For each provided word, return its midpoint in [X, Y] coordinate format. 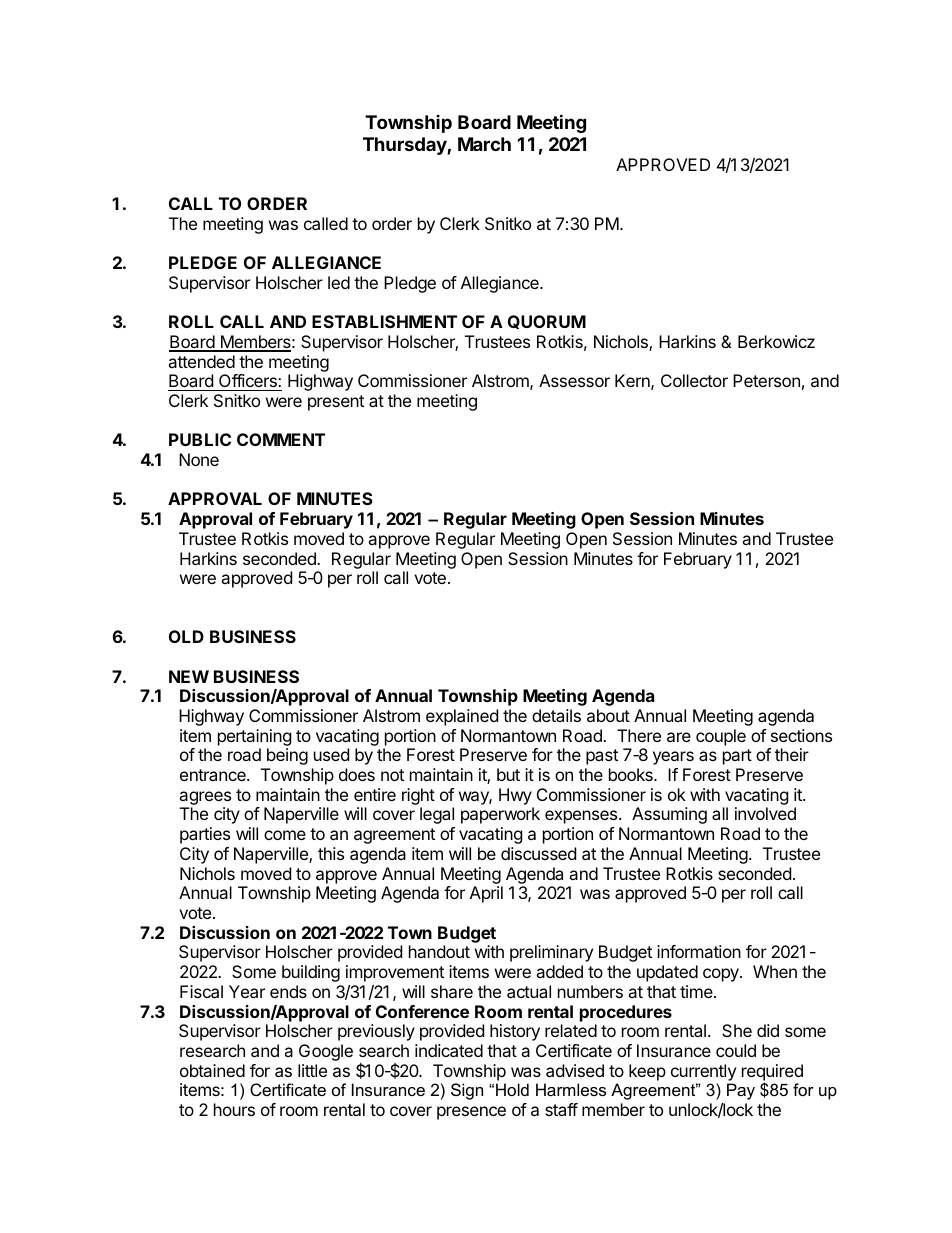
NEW [189, 676]
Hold [512, 1089]
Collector [694, 380]
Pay [741, 1091]
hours [234, 1109]
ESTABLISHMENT [384, 321]
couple [721, 737]
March [484, 144]
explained [462, 717]
